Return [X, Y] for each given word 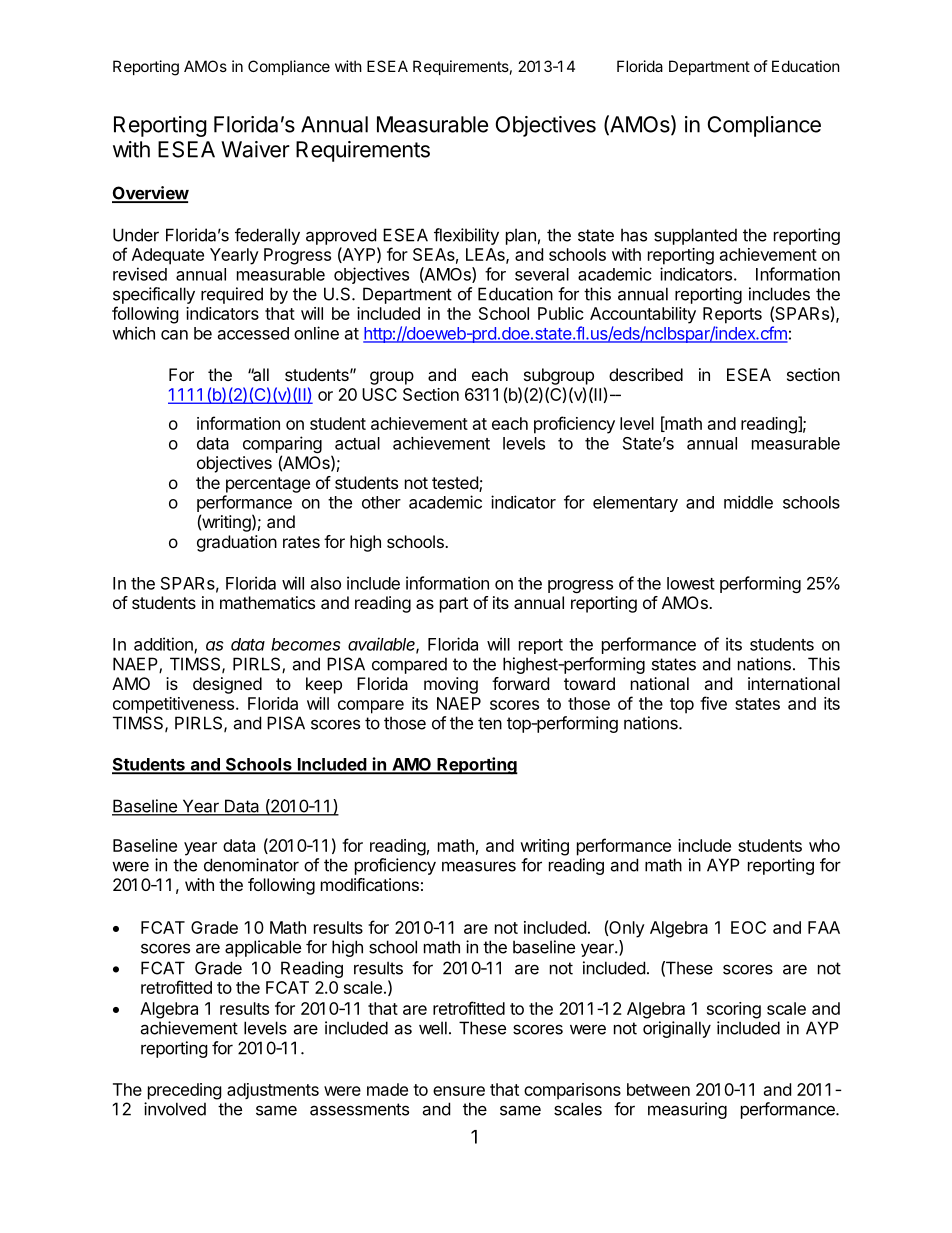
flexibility [466, 236]
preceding [185, 1091]
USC [379, 394]
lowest [691, 583]
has [634, 235]
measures [479, 866]
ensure [459, 1091]
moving [451, 685]
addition [164, 645]
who [824, 845]
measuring [687, 1110]
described [646, 374]
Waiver [255, 149]
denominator [251, 865]
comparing [282, 446]
